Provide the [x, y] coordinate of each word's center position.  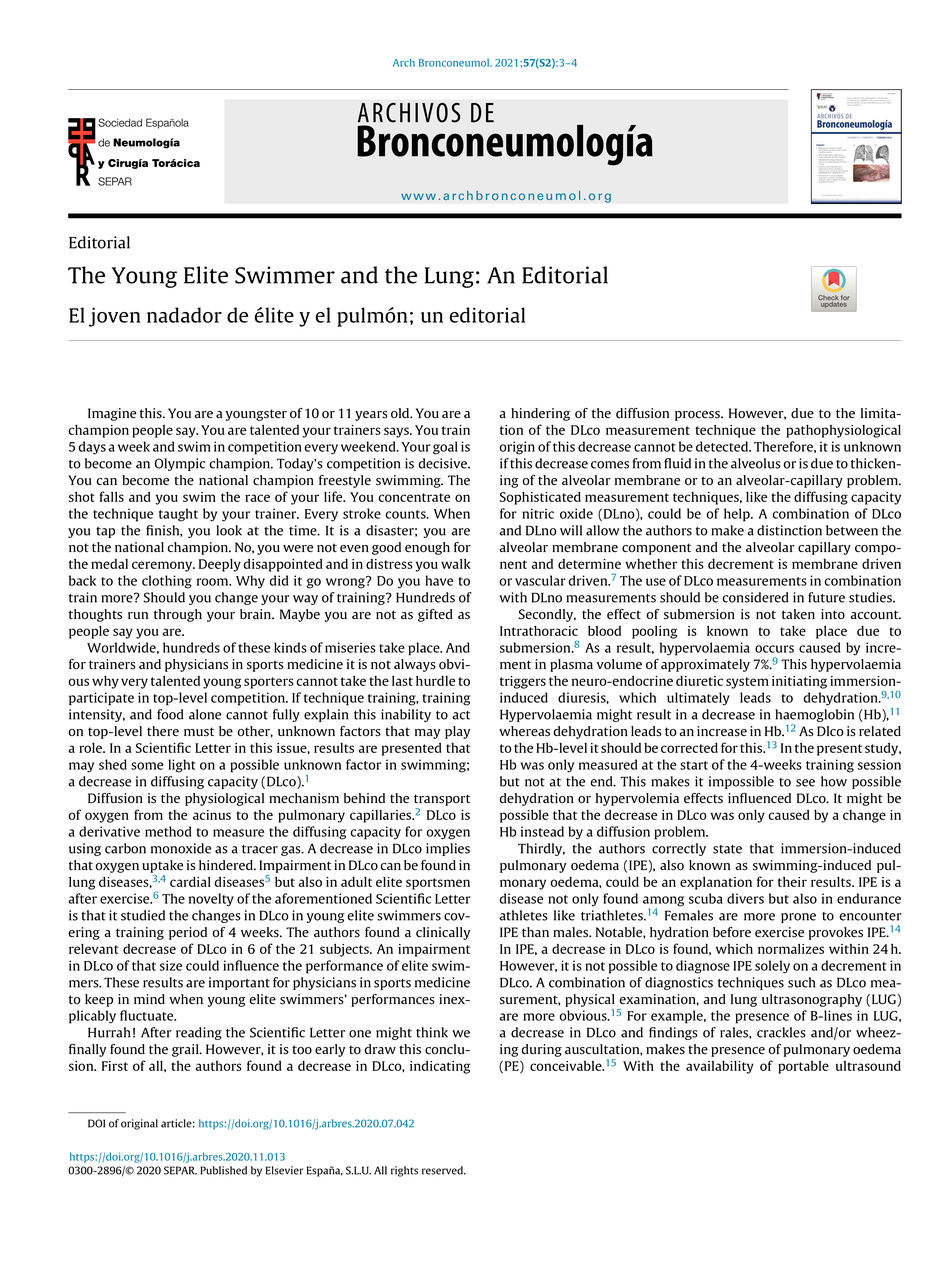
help [738, 515]
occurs [774, 649]
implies [448, 849]
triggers [523, 682]
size [171, 965]
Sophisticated [540, 498]
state [727, 849]
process [698, 416]
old [401, 413]
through [178, 615]
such [801, 982]
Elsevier [285, 1170]
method [168, 831]
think [432, 1032]
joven [115, 317]
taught [178, 515]
